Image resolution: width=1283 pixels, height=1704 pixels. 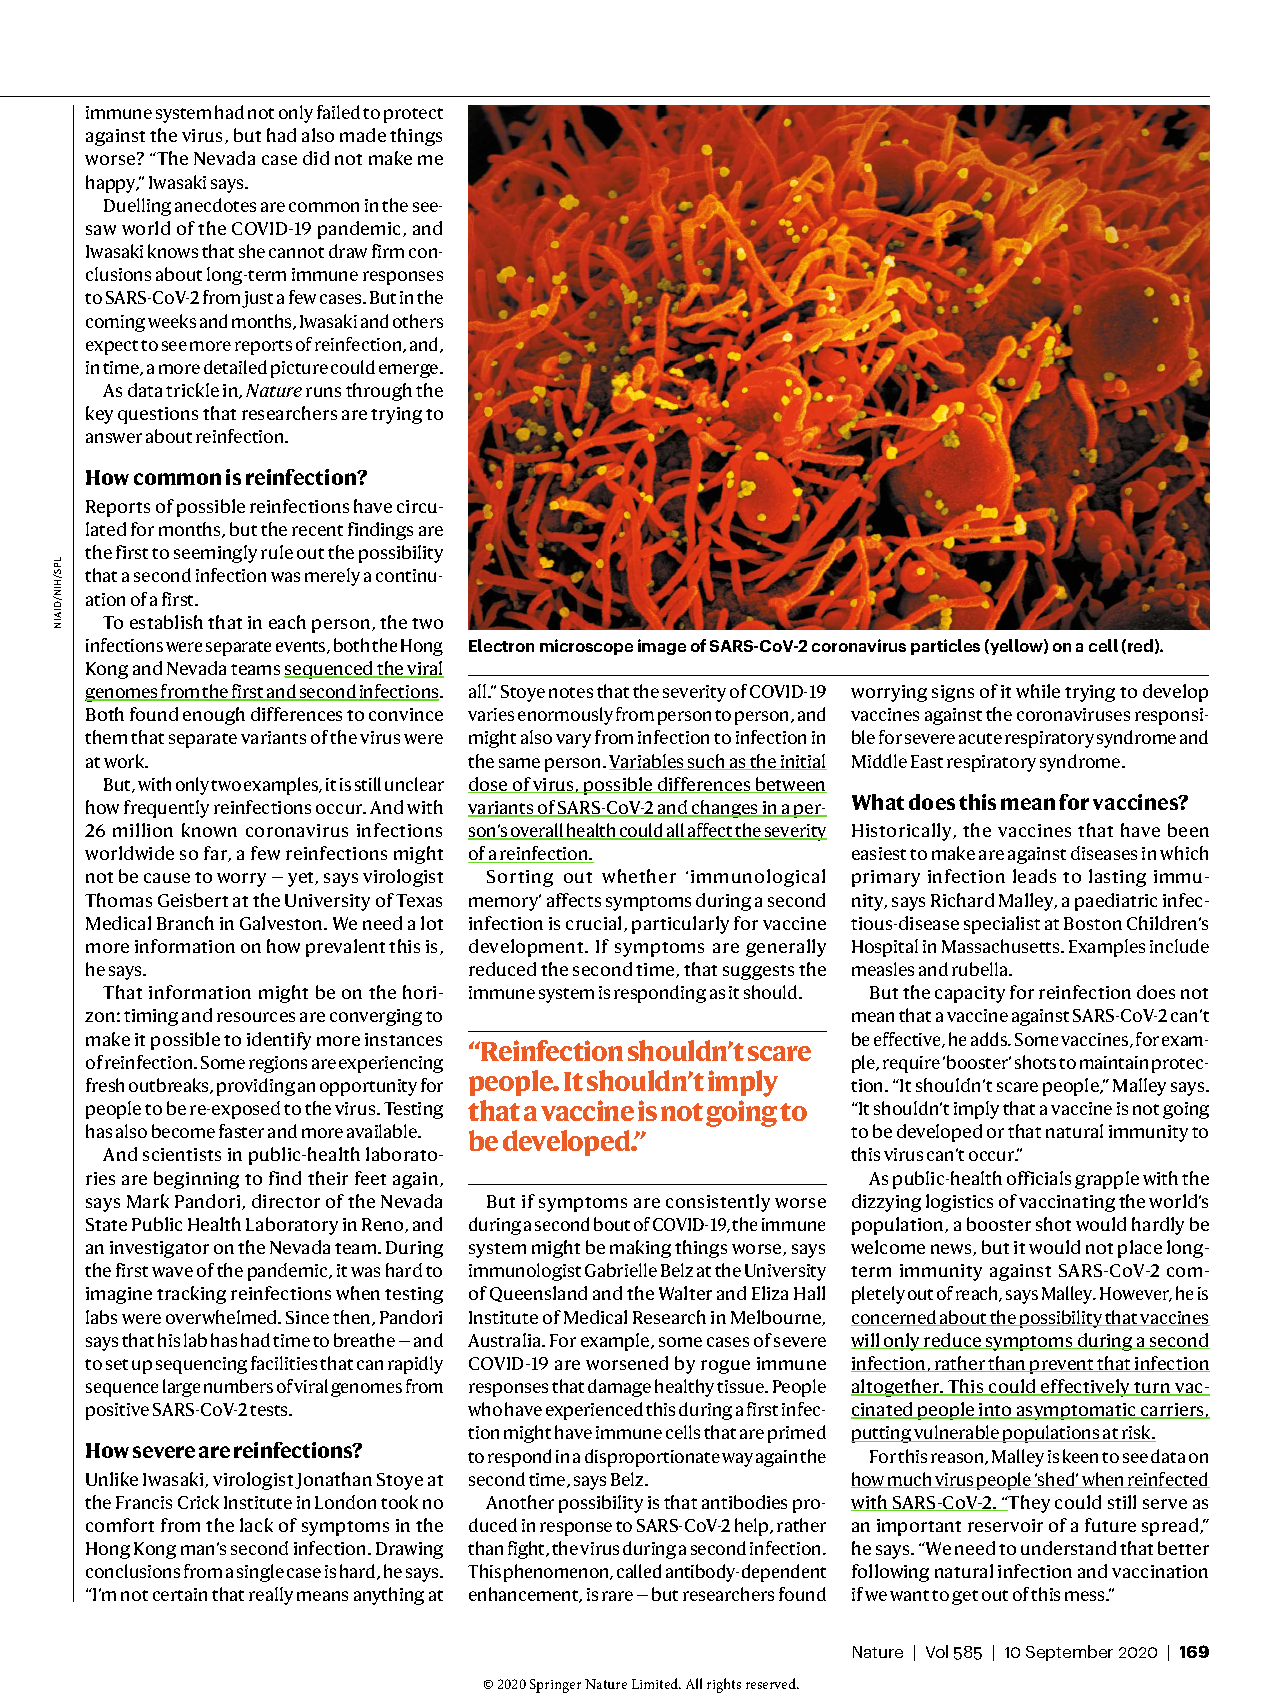 What do you see at coordinates (662, 647) in the screenshot?
I see `image` at bounding box center [662, 647].
